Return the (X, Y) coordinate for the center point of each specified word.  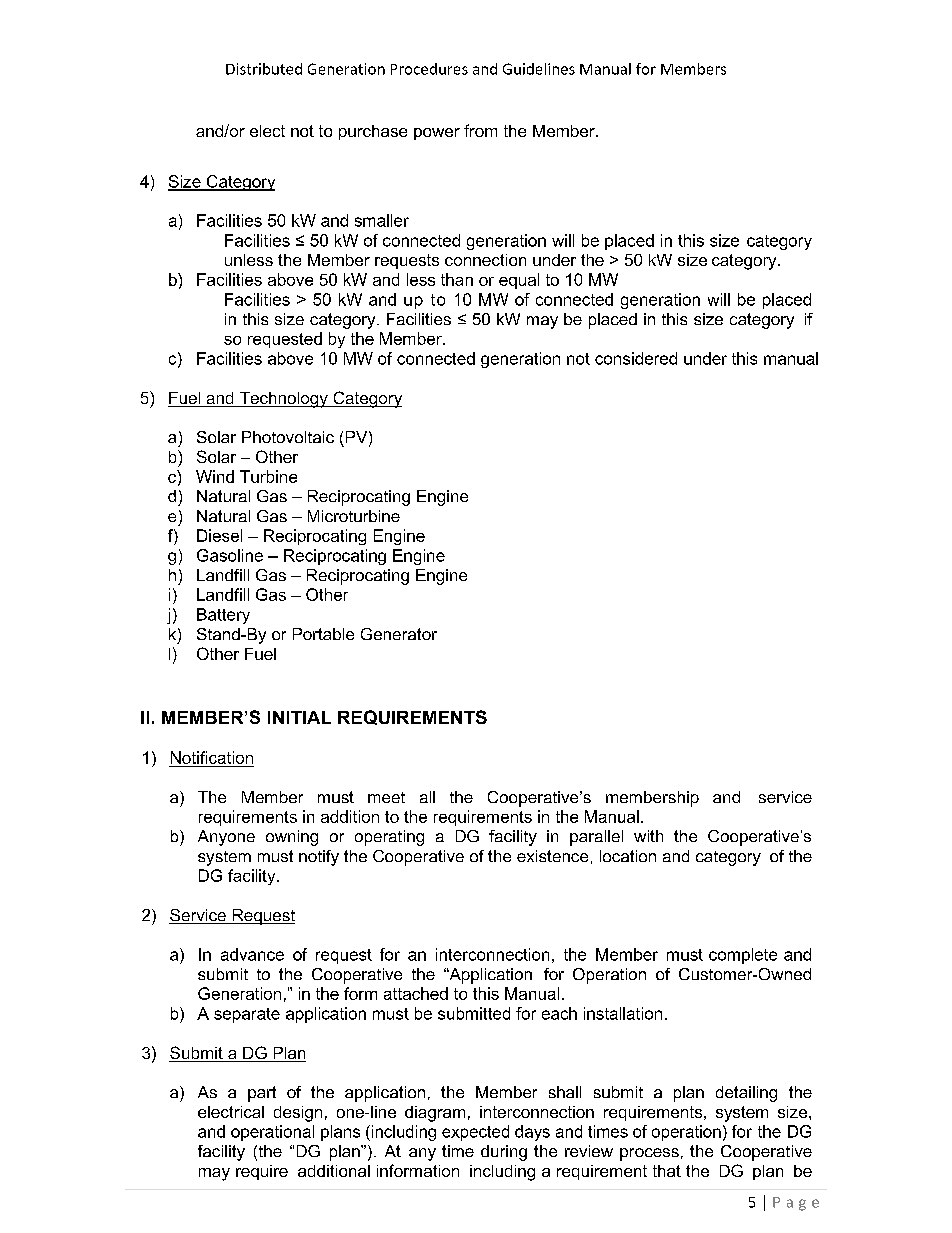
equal (519, 281)
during (504, 1153)
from (480, 130)
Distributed (264, 69)
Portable (323, 634)
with (648, 836)
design (298, 1114)
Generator (399, 634)
